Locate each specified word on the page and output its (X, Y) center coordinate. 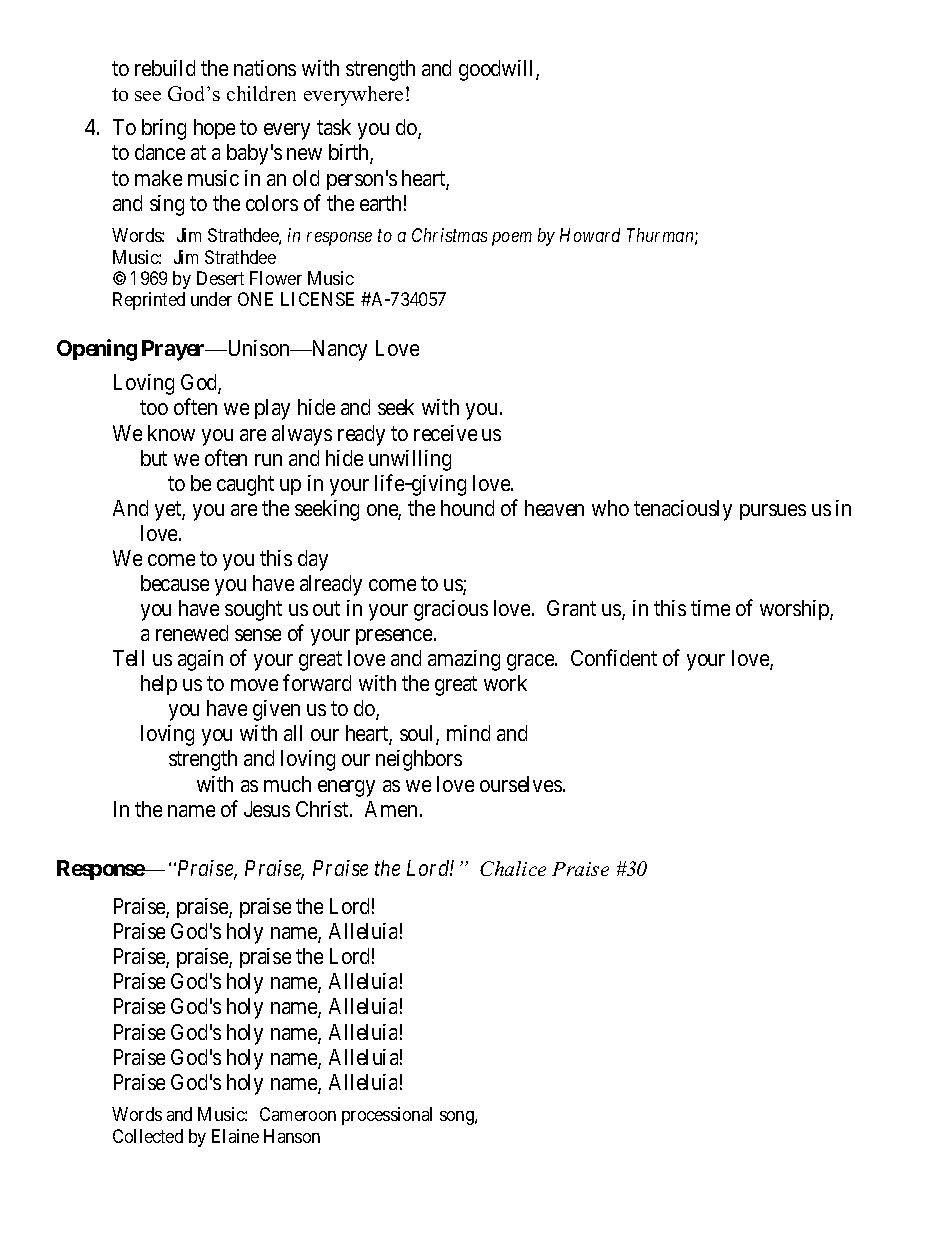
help (159, 685)
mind (468, 733)
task (334, 127)
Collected (148, 1136)
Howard (590, 235)
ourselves (521, 784)
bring (164, 129)
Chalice (513, 868)
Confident (614, 657)
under (211, 299)
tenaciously (683, 510)
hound (467, 508)
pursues (773, 512)
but (154, 458)
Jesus (267, 809)
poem (512, 239)
